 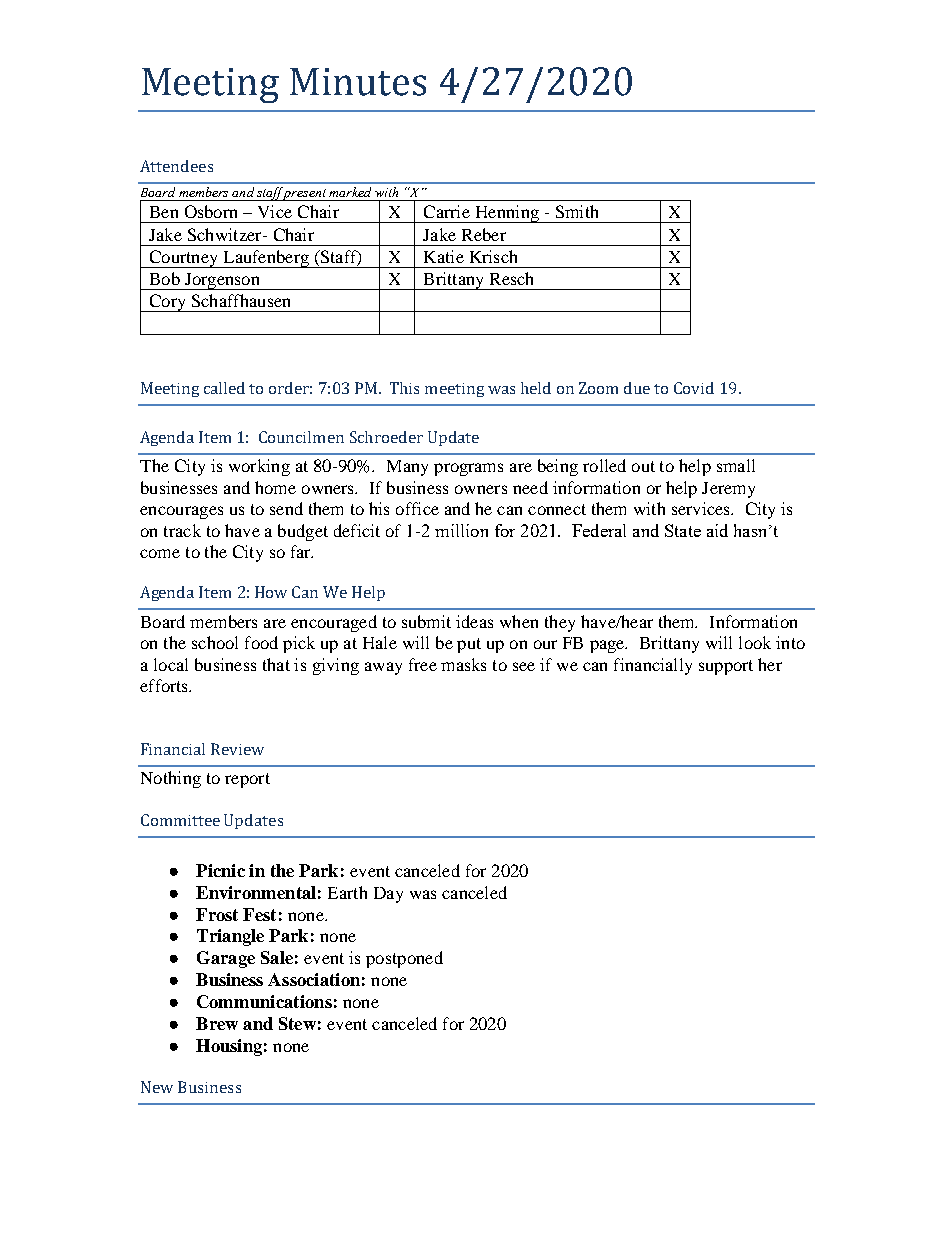 I want to click on Covid, so click(x=694, y=388).
